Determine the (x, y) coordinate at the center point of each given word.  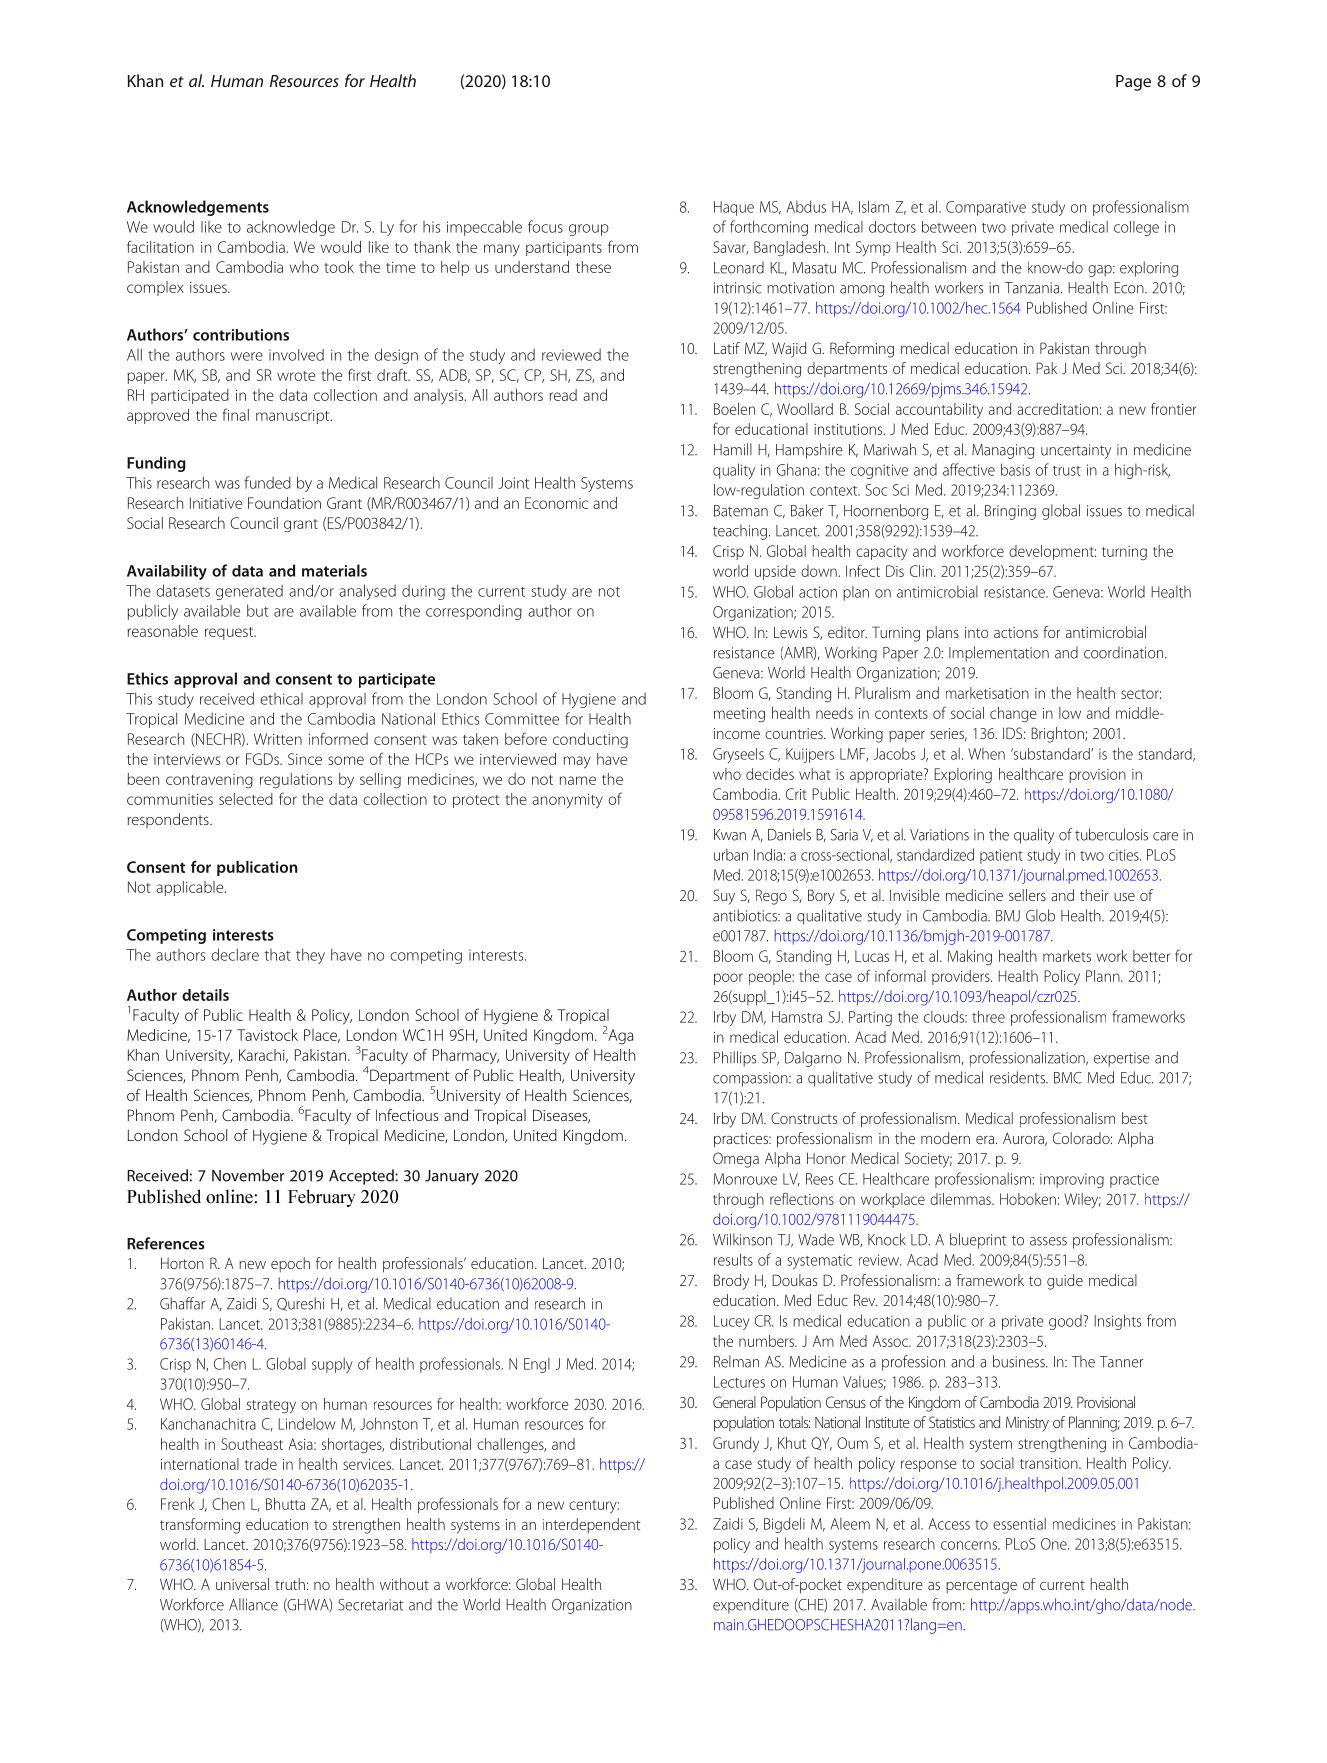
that (277, 955)
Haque (734, 208)
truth (290, 1584)
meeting (739, 715)
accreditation (1057, 409)
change (1013, 715)
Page (1133, 83)
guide (1065, 1282)
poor (728, 979)
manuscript (294, 417)
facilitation (160, 246)
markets (1067, 956)
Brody (731, 1282)
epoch (290, 1264)
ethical (281, 699)
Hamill (733, 449)
